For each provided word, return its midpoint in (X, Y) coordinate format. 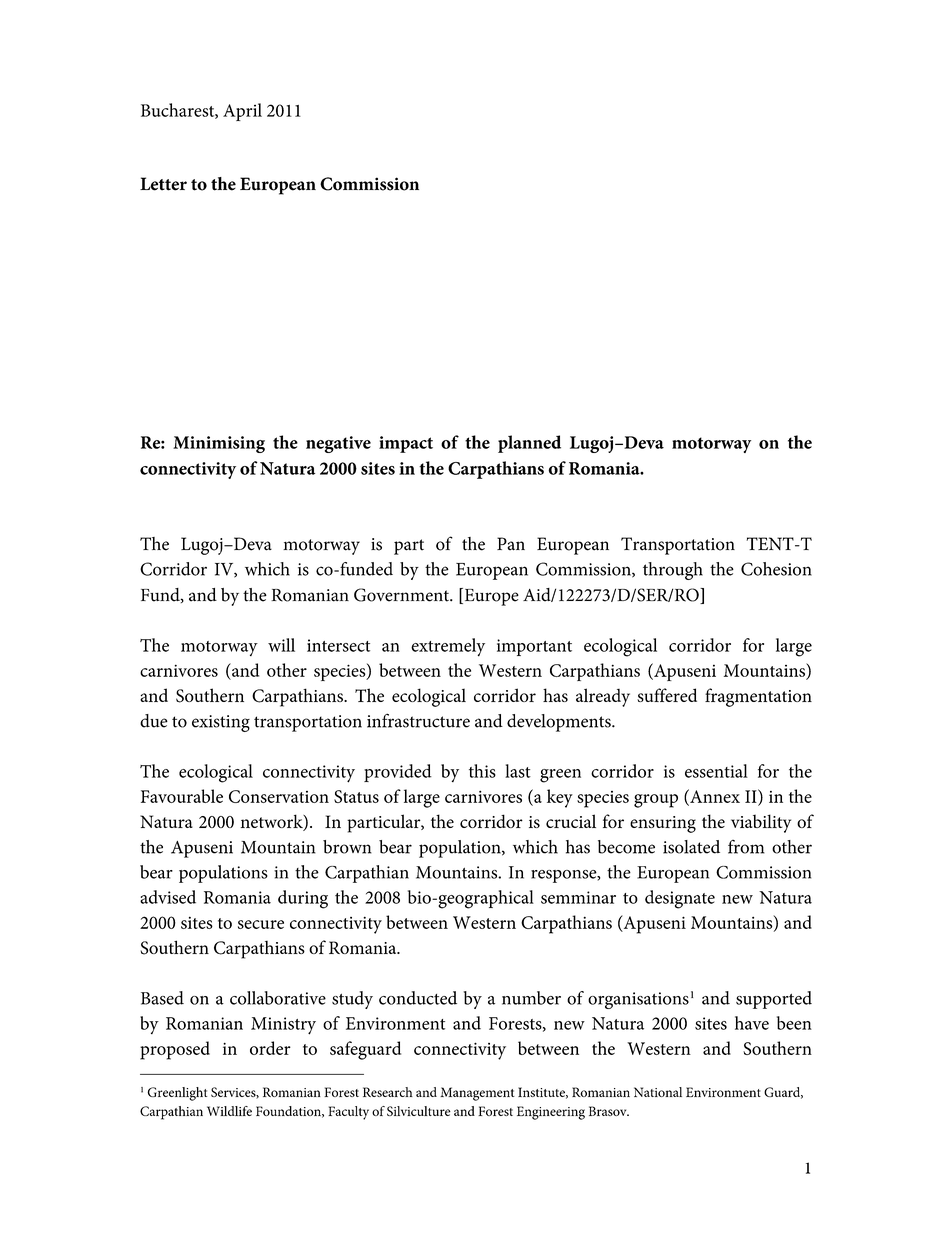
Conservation (279, 796)
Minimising (219, 444)
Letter (163, 184)
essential (716, 771)
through (673, 571)
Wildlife (229, 1111)
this (482, 771)
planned (529, 444)
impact (406, 444)
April (242, 112)
